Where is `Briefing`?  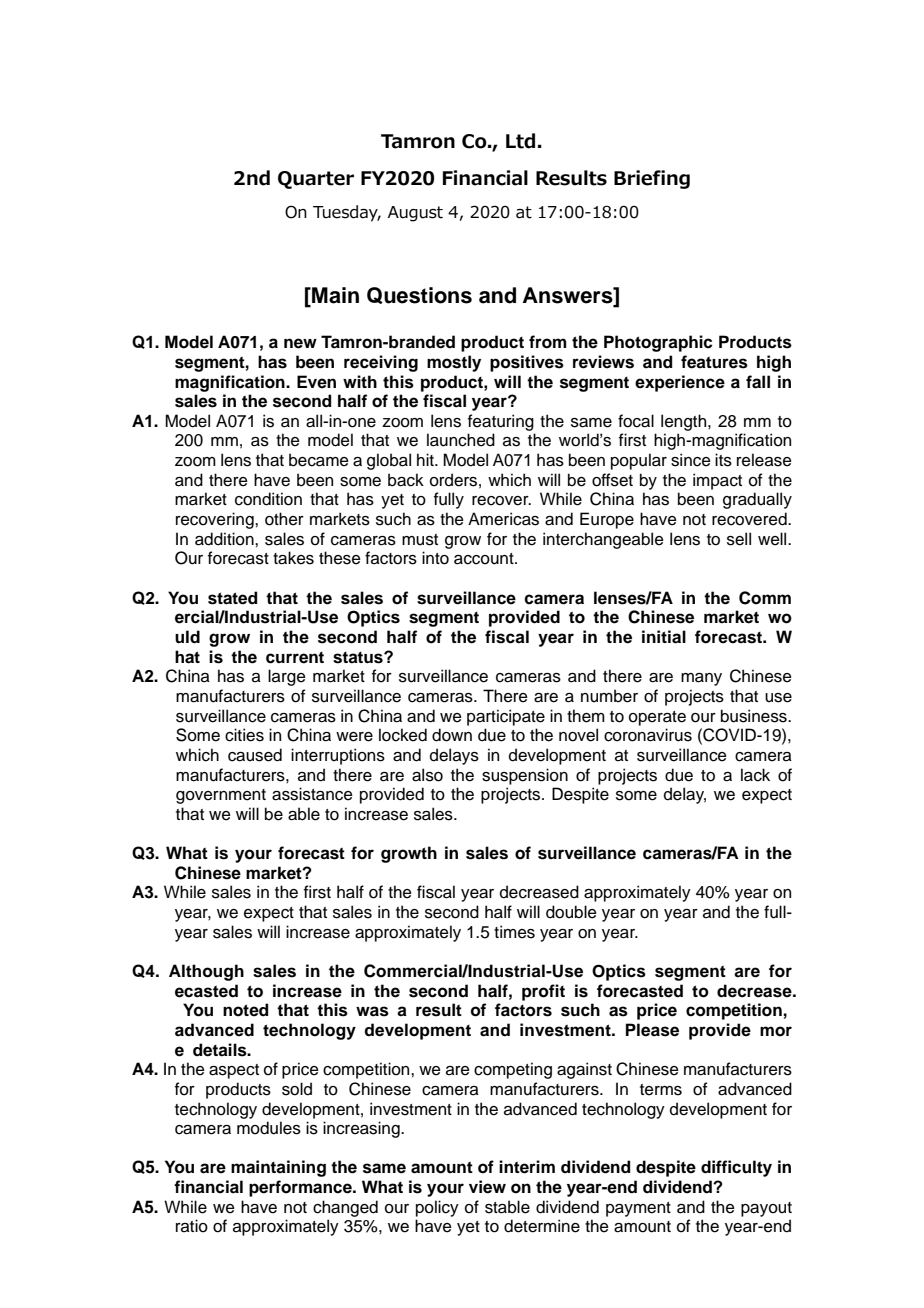 Briefing is located at coordinates (652, 179).
